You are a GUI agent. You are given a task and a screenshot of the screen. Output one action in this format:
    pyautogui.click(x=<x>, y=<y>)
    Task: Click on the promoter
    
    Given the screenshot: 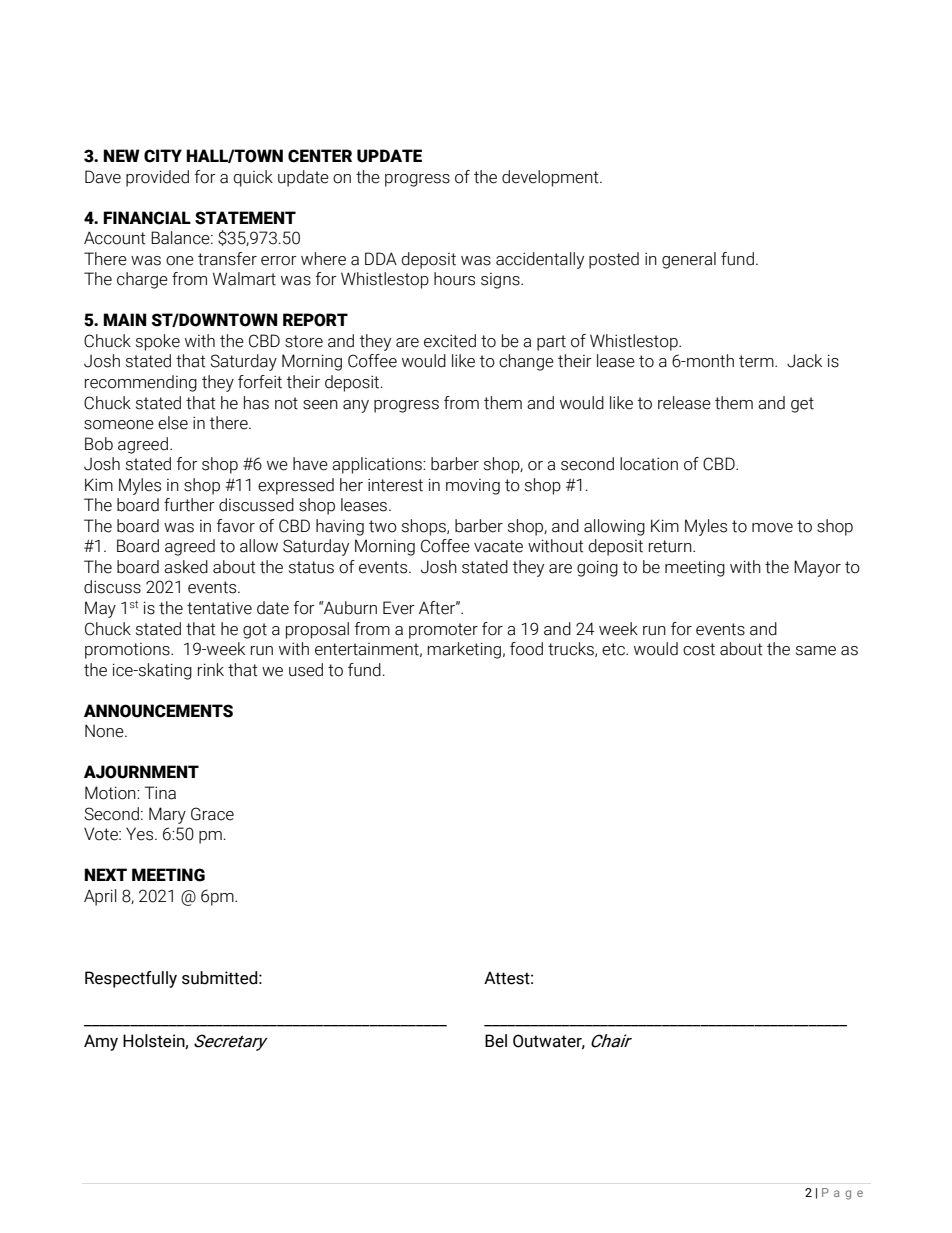 What is the action you would take?
    pyautogui.click(x=443, y=631)
